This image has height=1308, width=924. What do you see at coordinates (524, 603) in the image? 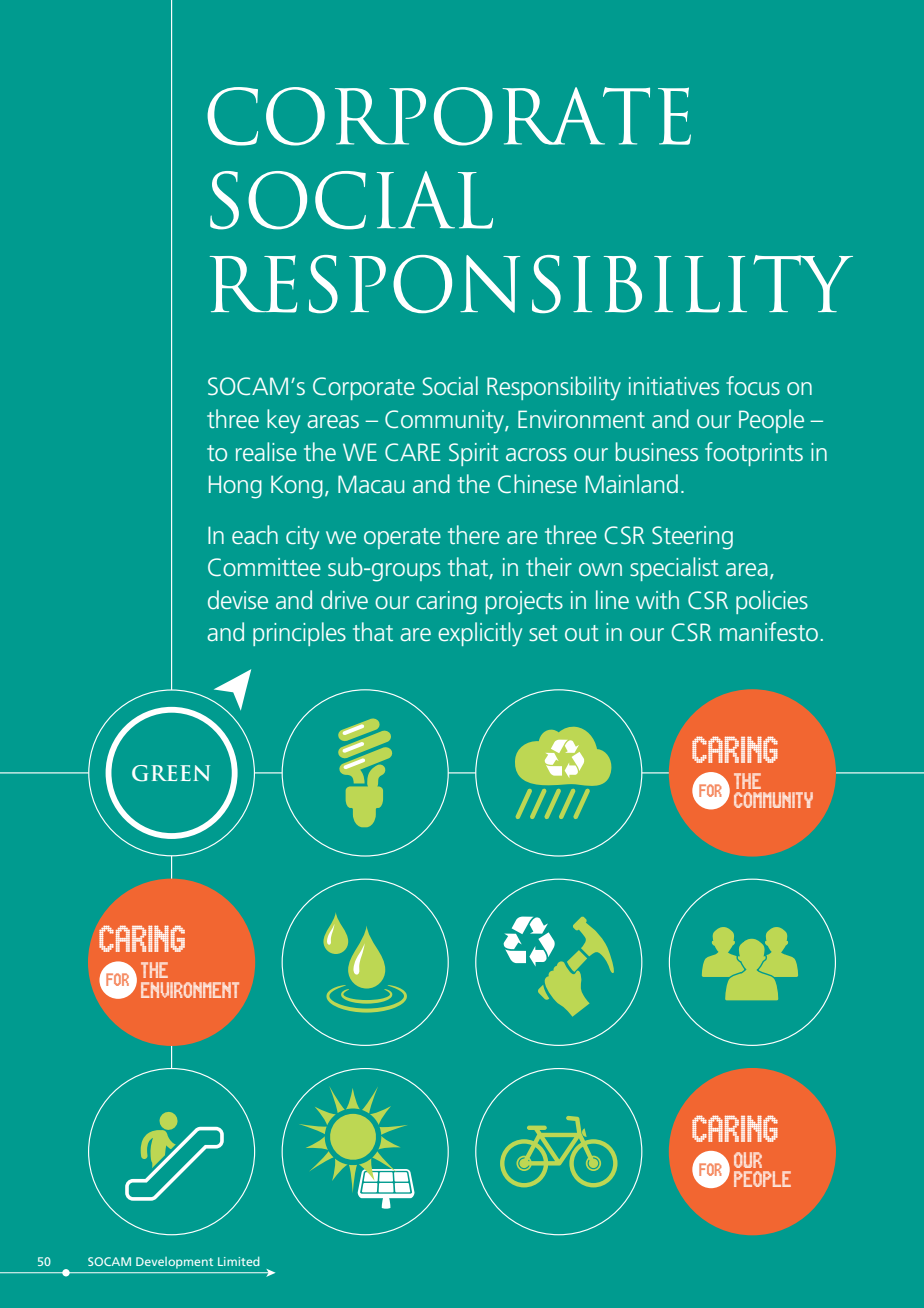
I see `projects` at bounding box center [524, 603].
